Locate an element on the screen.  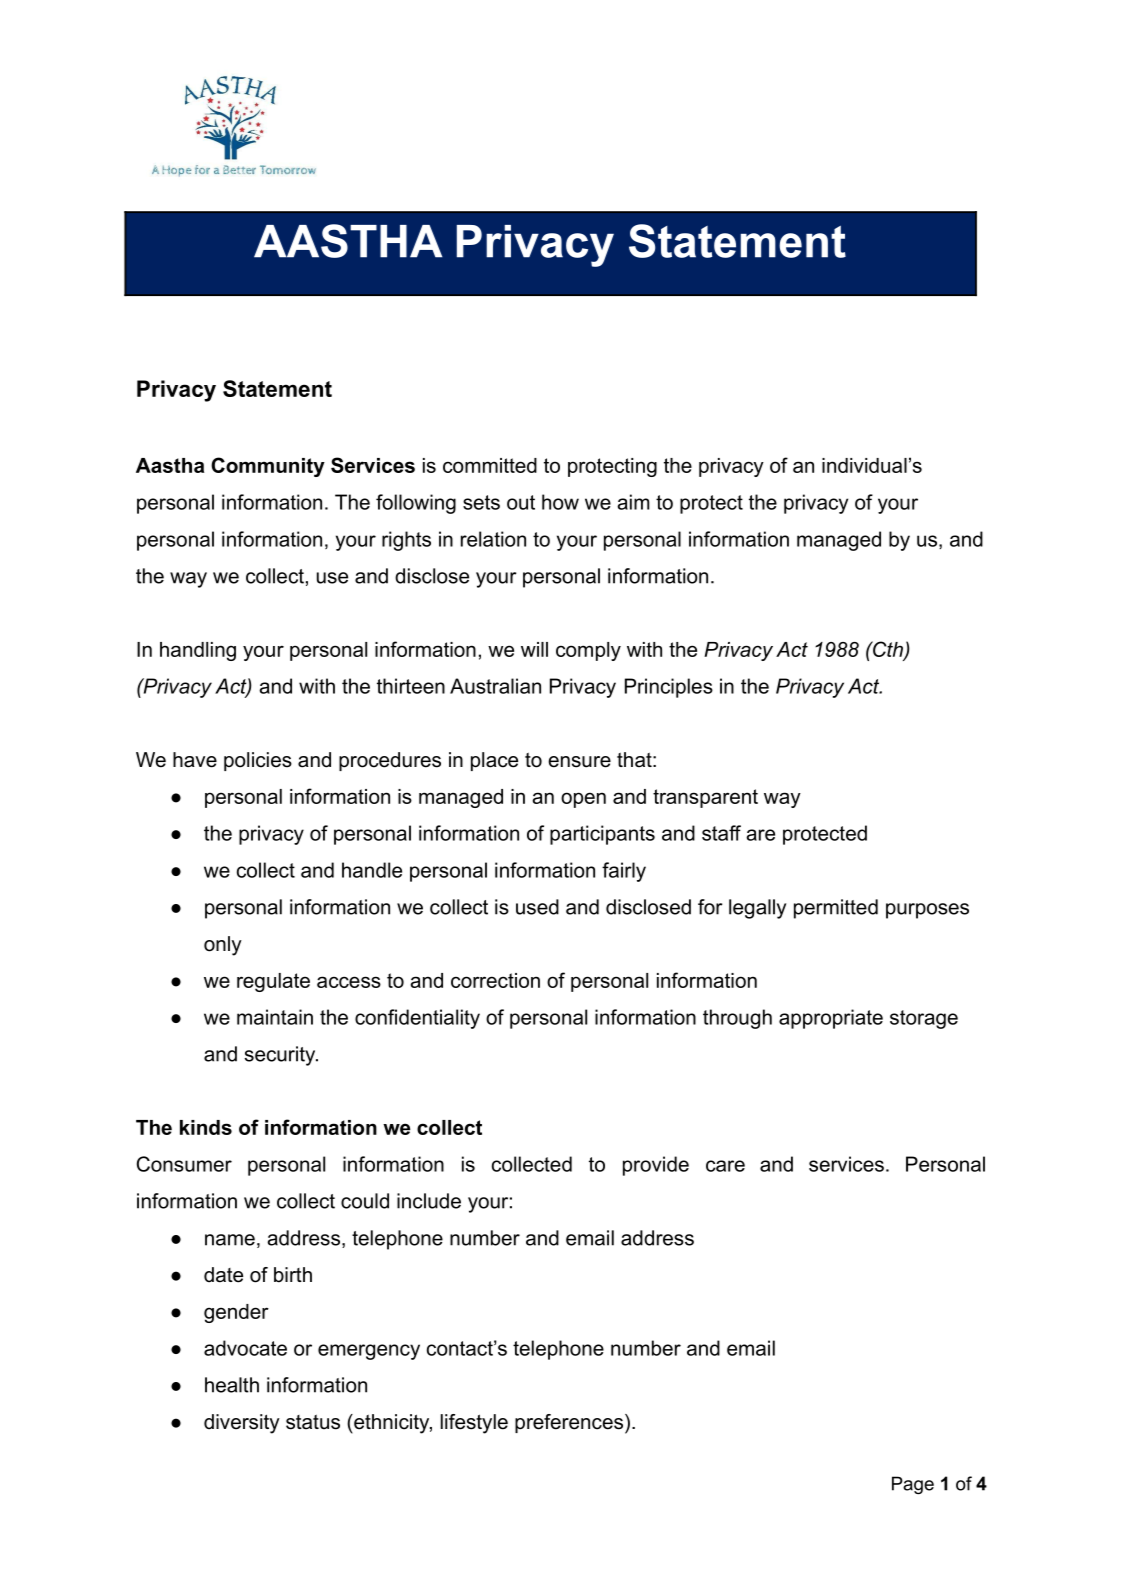
appropriate is located at coordinates (831, 1019).
